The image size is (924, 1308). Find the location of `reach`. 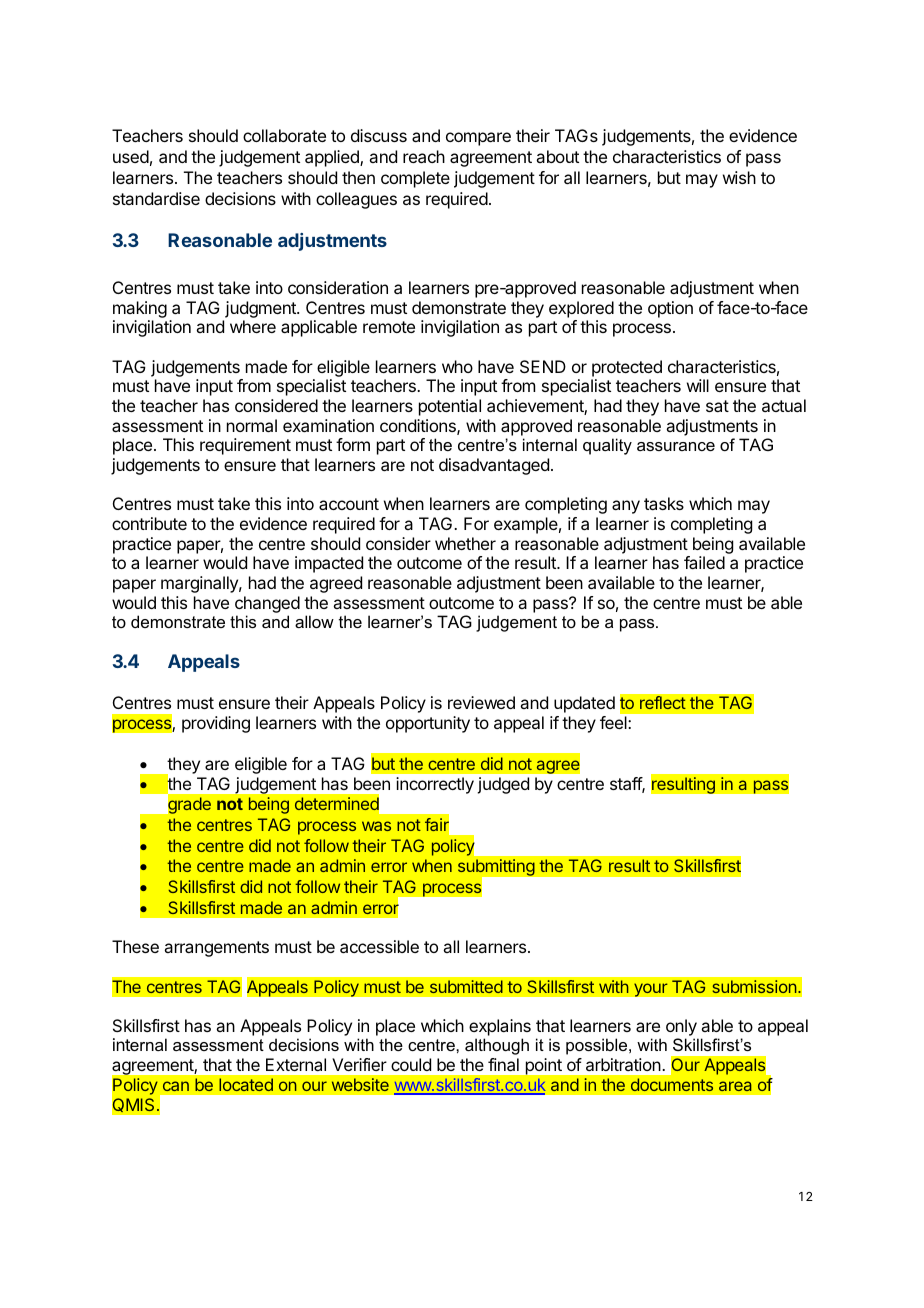

reach is located at coordinates (424, 156).
